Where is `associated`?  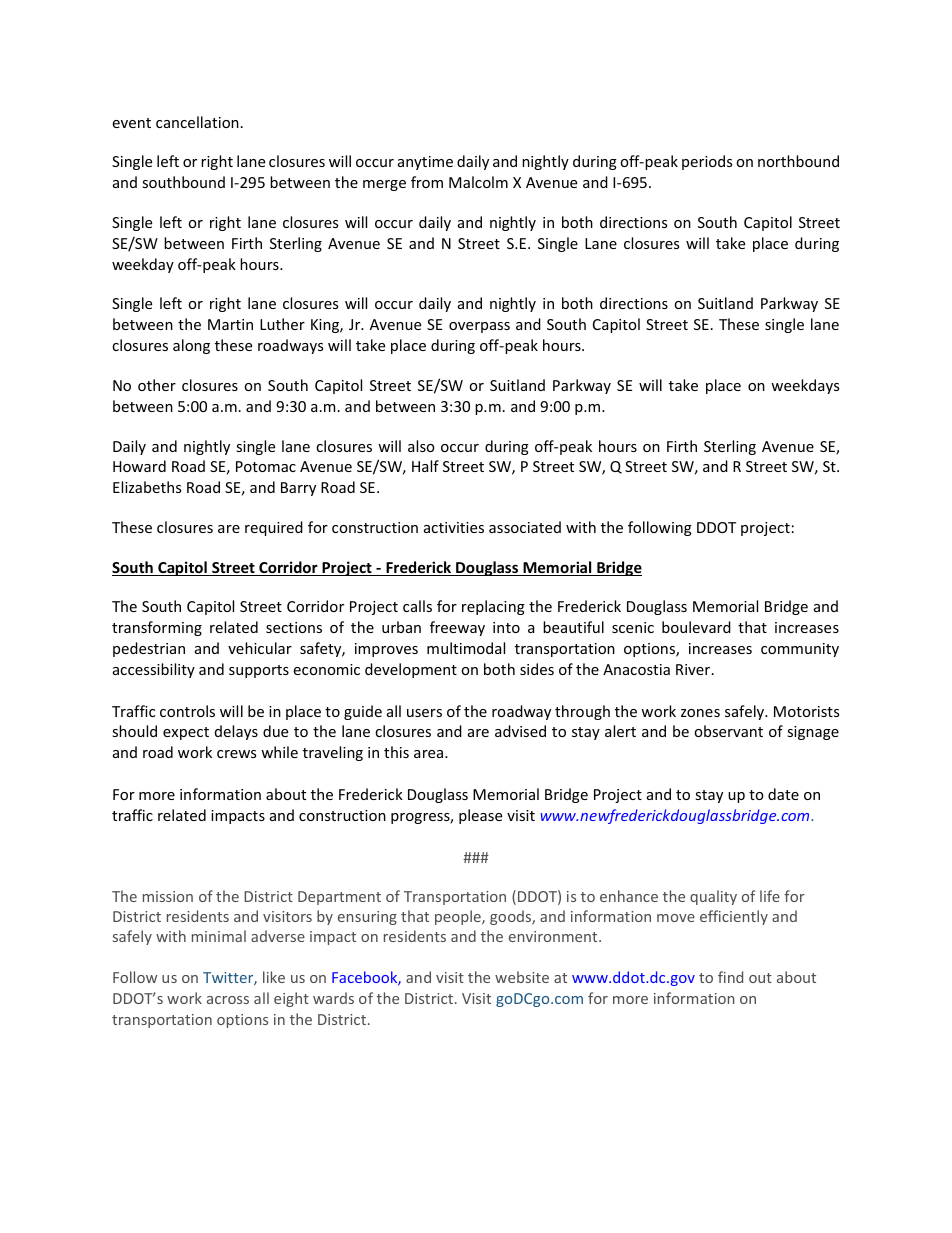
associated is located at coordinates (525, 527).
